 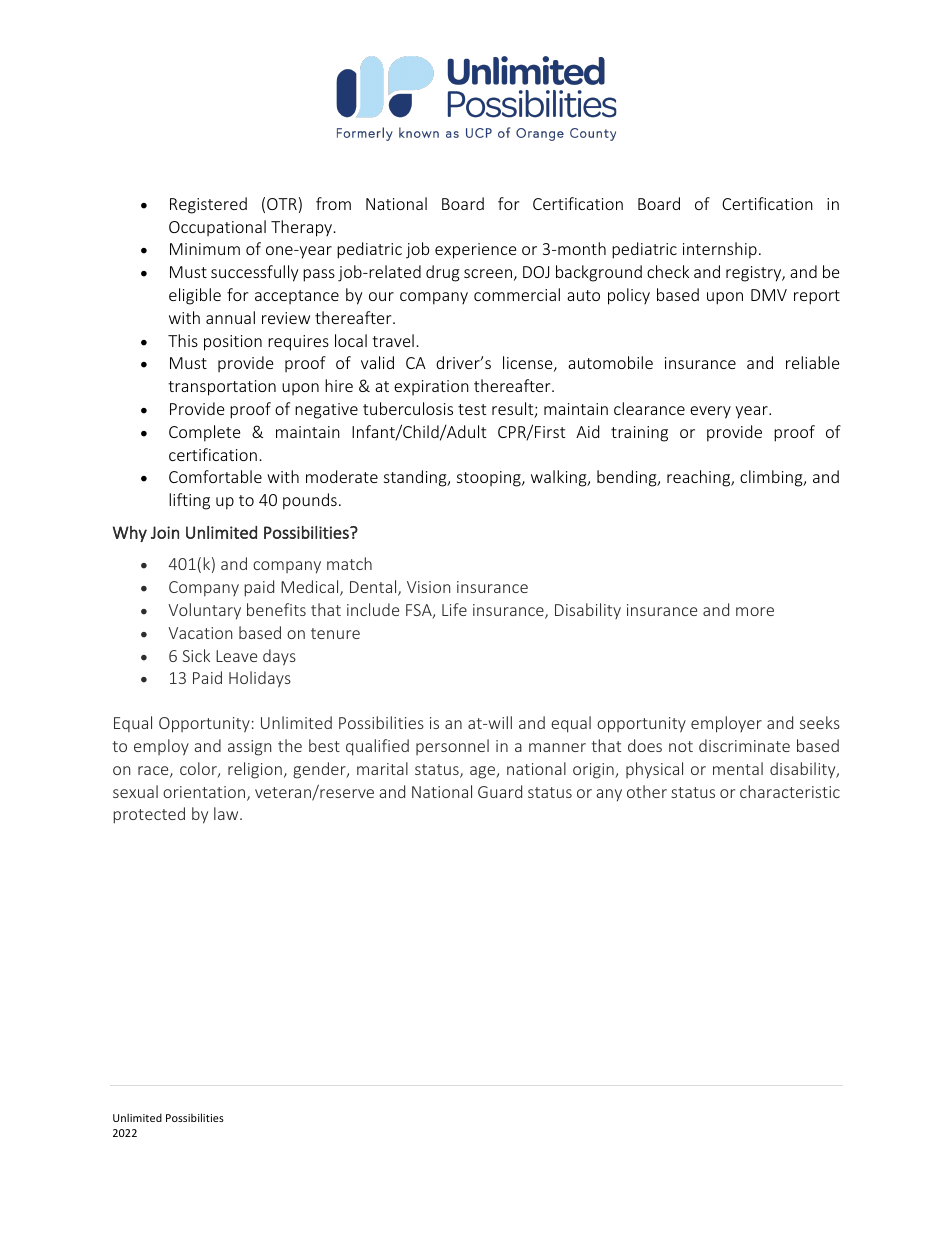 What do you see at coordinates (790, 791) in the image?
I see `characteristic` at bounding box center [790, 791].
